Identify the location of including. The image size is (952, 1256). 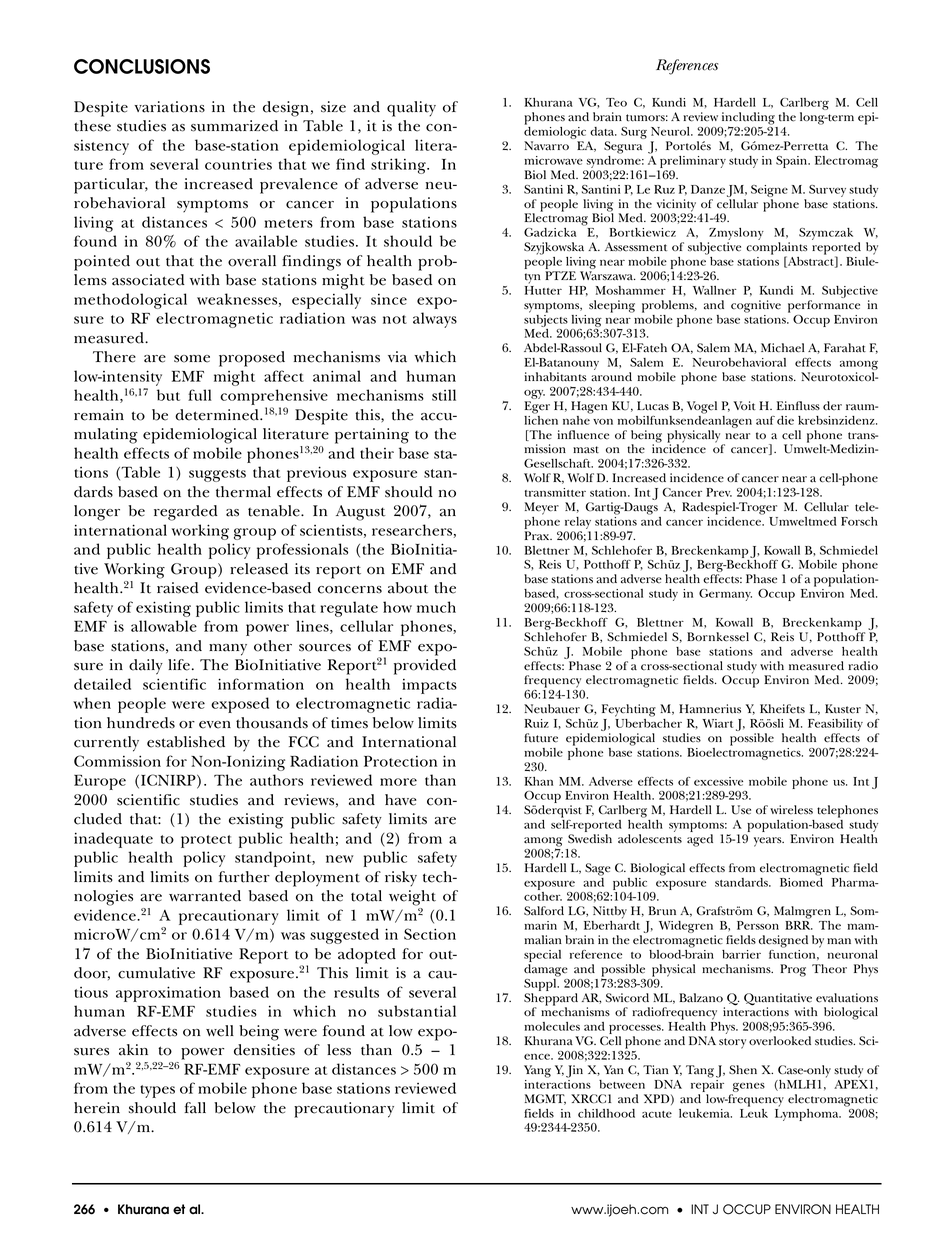
(748, 119).
